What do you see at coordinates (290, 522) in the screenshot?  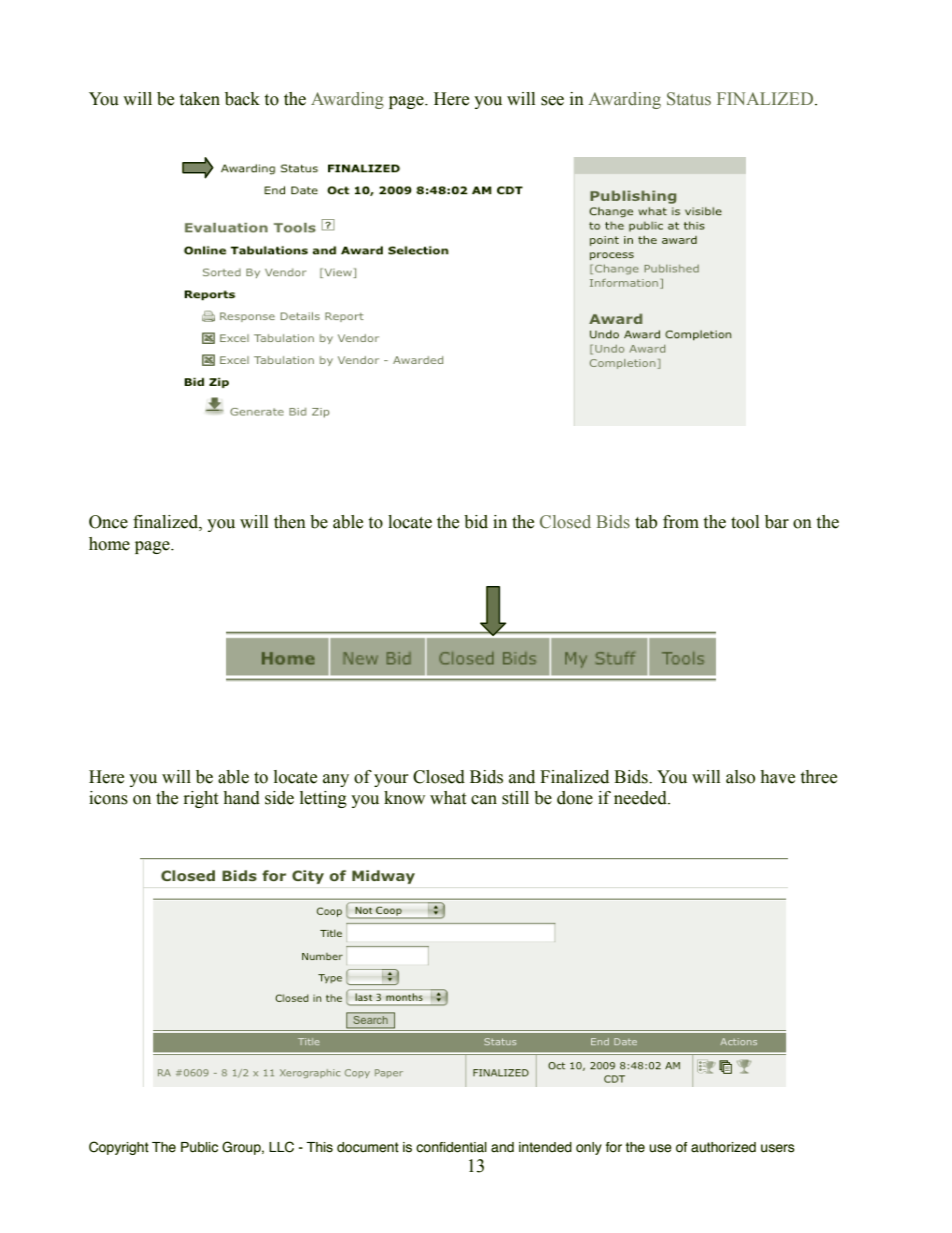 I see `then` at bounding box center [290, 522].
